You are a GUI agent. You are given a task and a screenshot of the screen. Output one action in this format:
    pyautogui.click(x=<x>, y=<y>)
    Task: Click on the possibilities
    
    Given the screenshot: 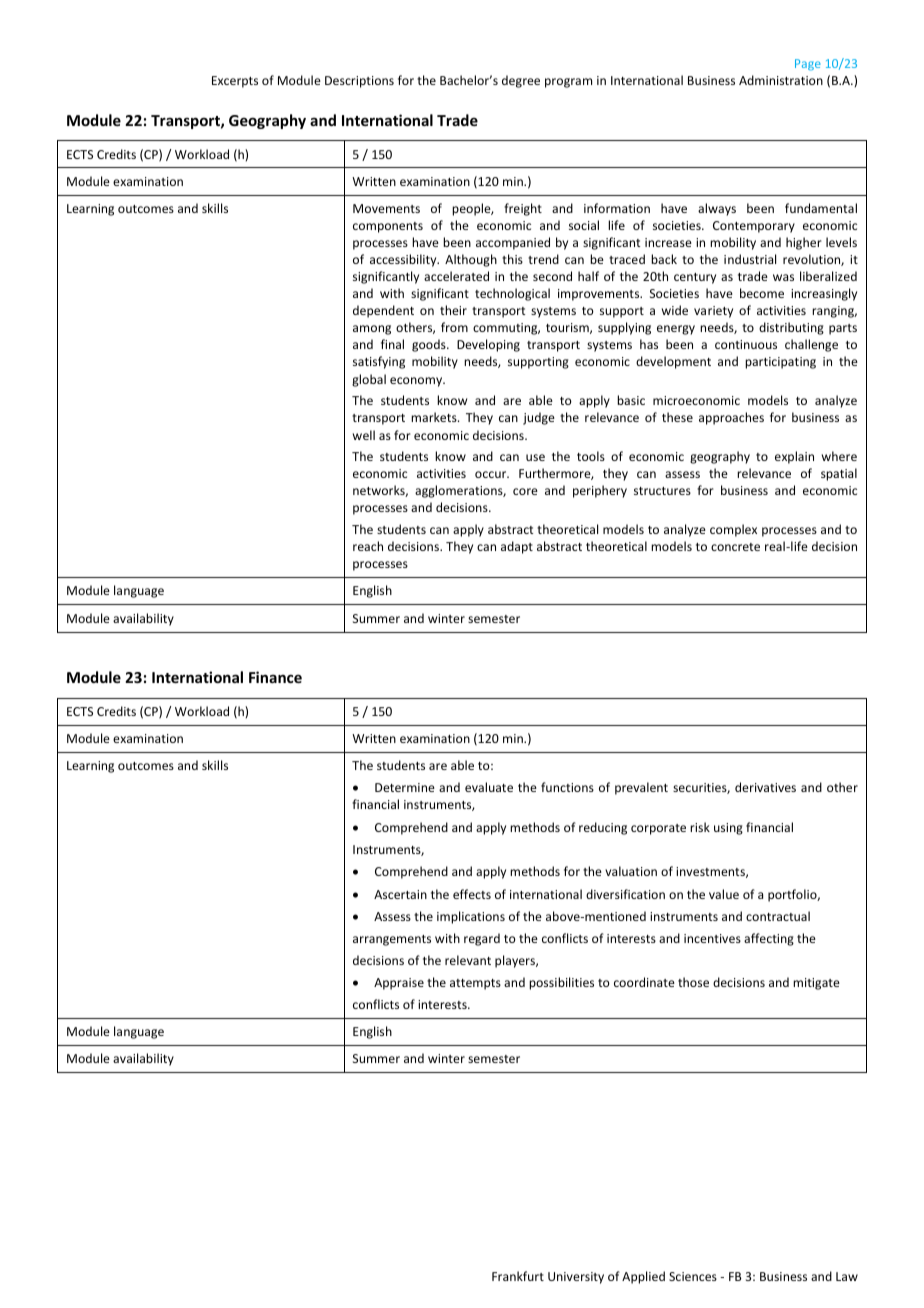 What is the action you would take?
    pyautogui.click(x=561, y=983)
